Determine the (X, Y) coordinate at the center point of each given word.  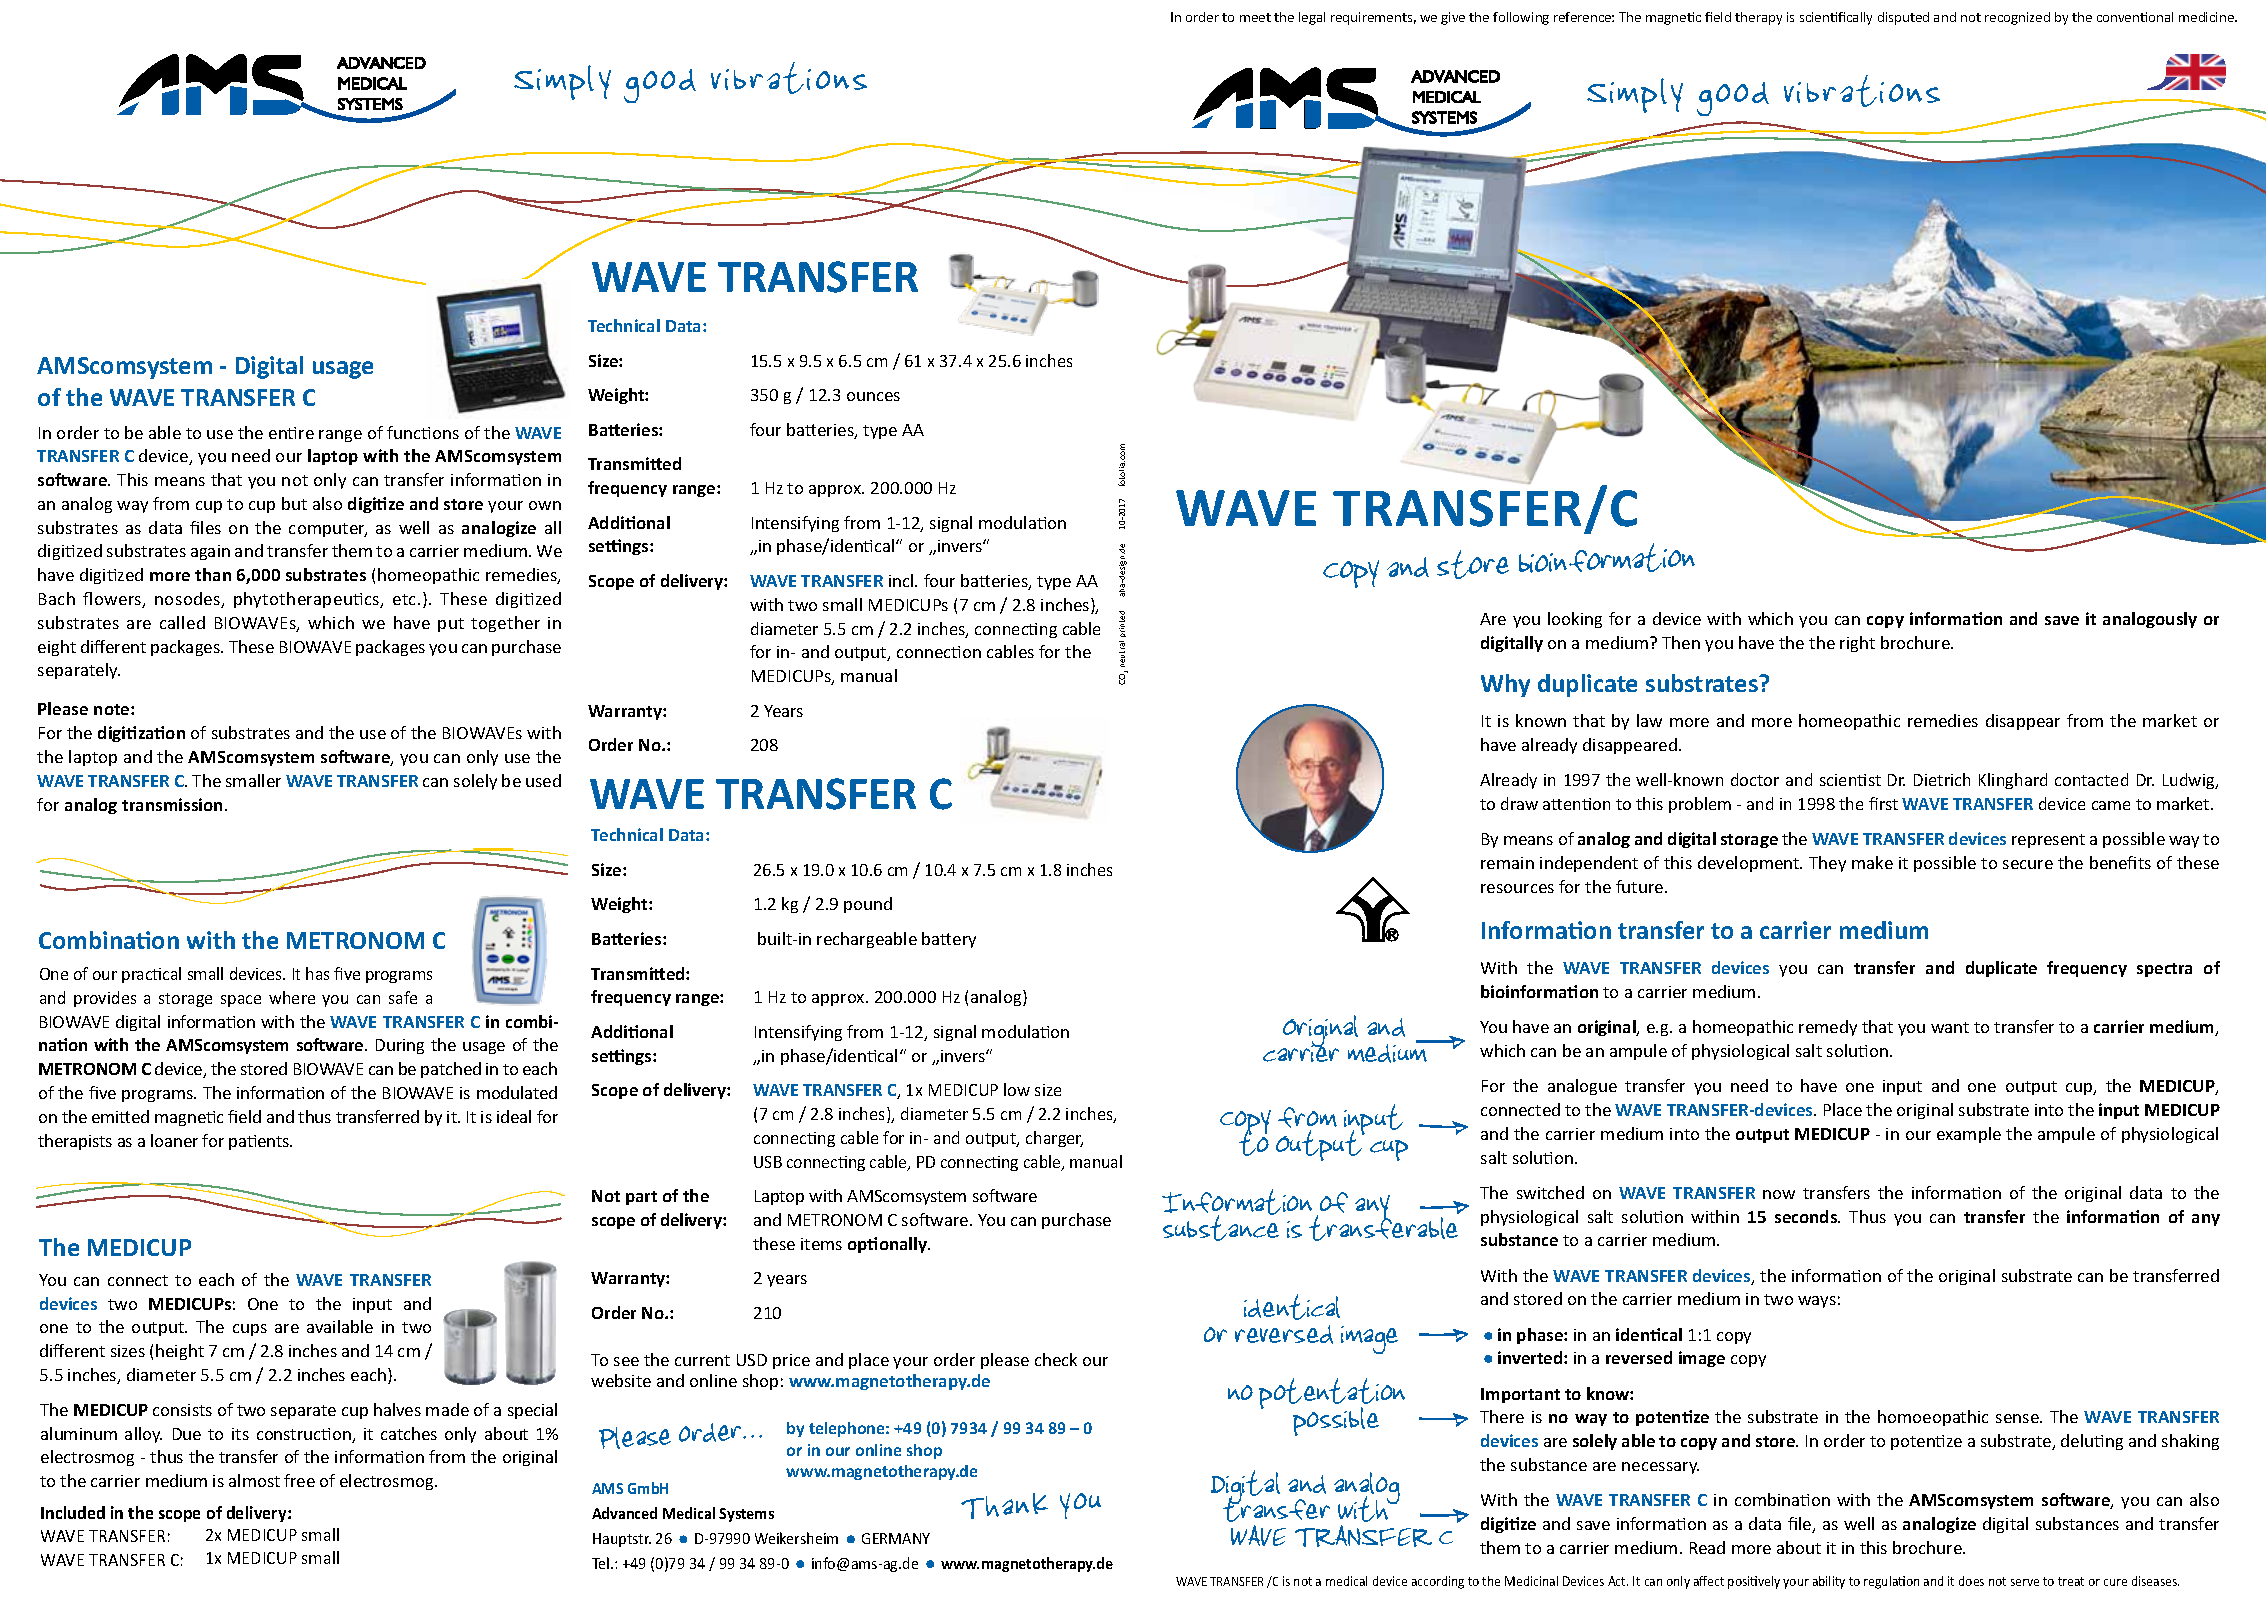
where (292, 997)
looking (1575, 620)
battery (949, 940)
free (299, 1480)
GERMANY (896, 1538)
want (1950, 1027)
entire (291, 433)
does (1971, 1581)
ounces (873, 396)
